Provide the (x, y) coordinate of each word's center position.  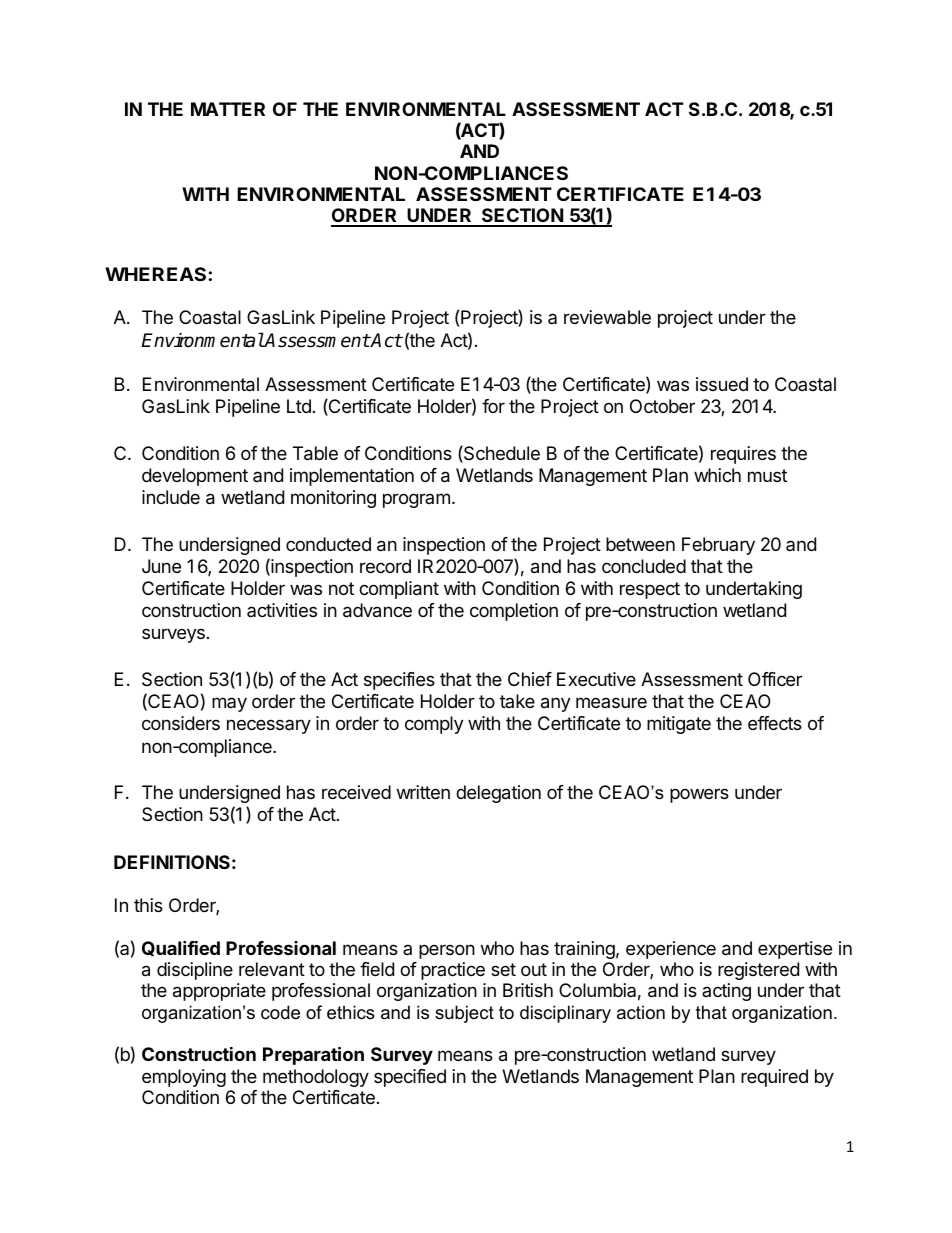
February (718, 546)
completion (514, 612)
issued (722, 384)
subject (464, 1014)
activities (282, 610)
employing (184, 1078)
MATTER (228, 109)
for (493, 406)
